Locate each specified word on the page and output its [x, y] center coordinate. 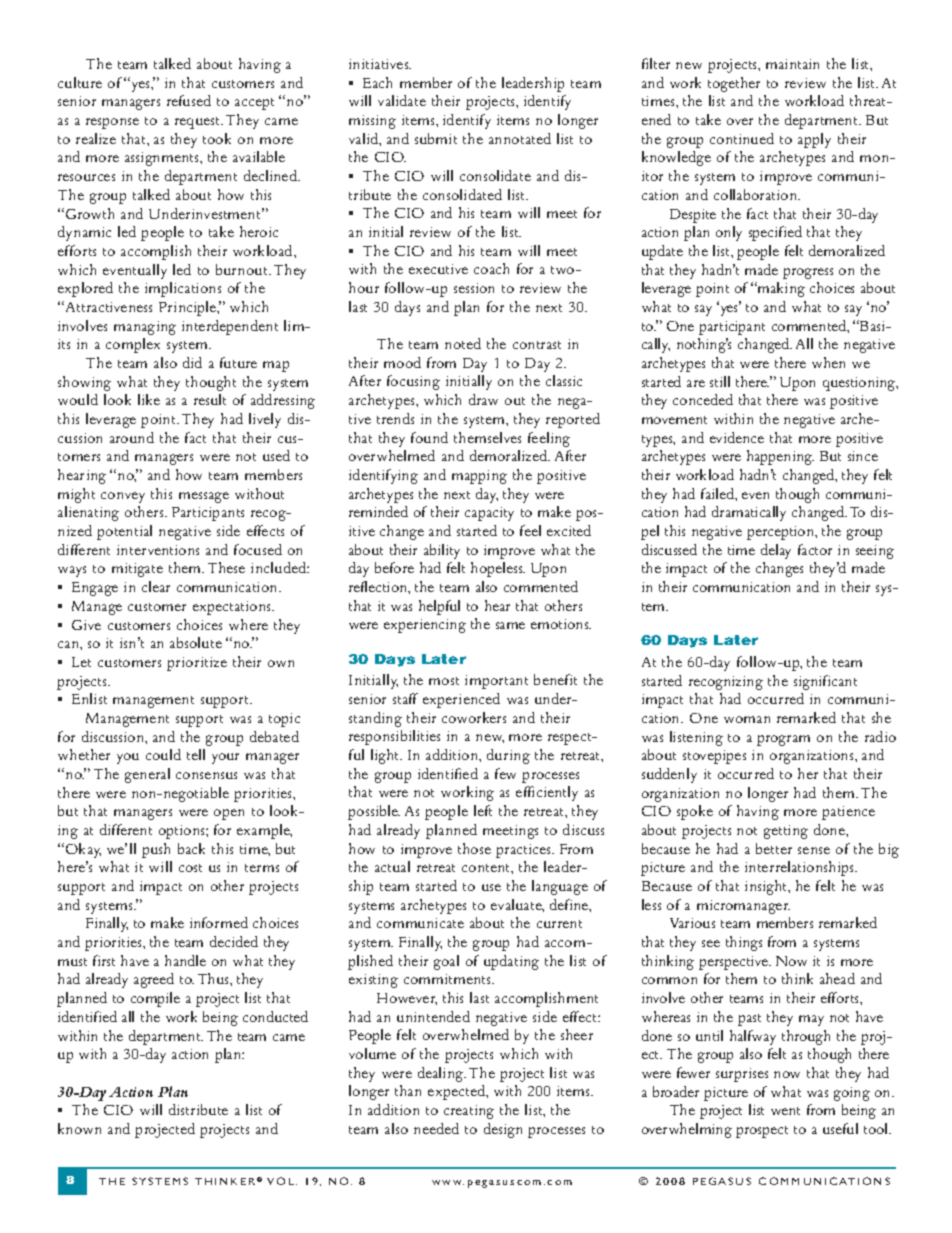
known [79, 1128]
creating [469, 1112]
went [785, 1111]
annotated [520, 138]
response [112, 123]
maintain [792, 64]
